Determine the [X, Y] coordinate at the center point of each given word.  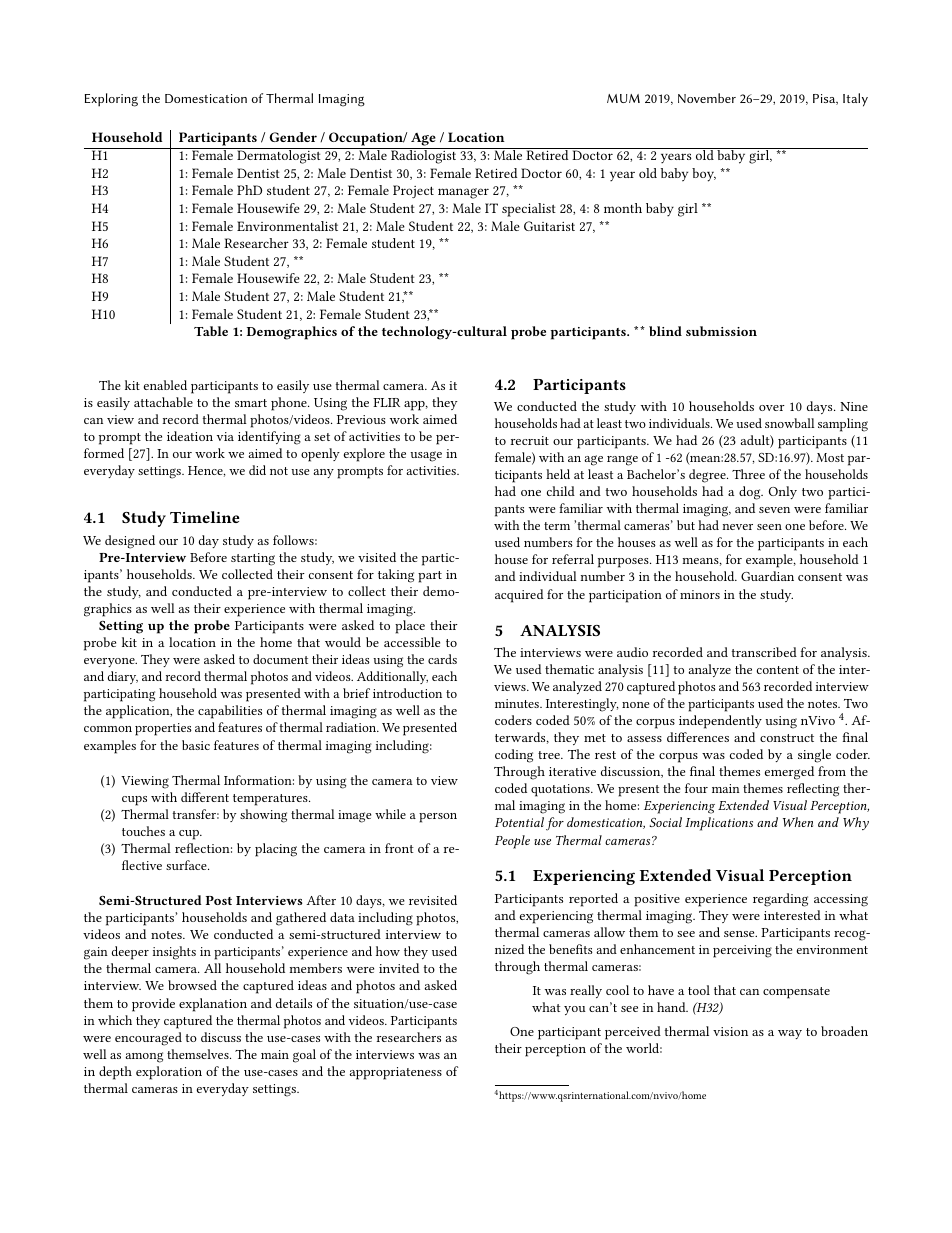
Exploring [111, 100]
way [790, 1034]
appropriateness [396, 1073]
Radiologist [423, 156]
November [707, 98]
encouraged [148, 1039]
